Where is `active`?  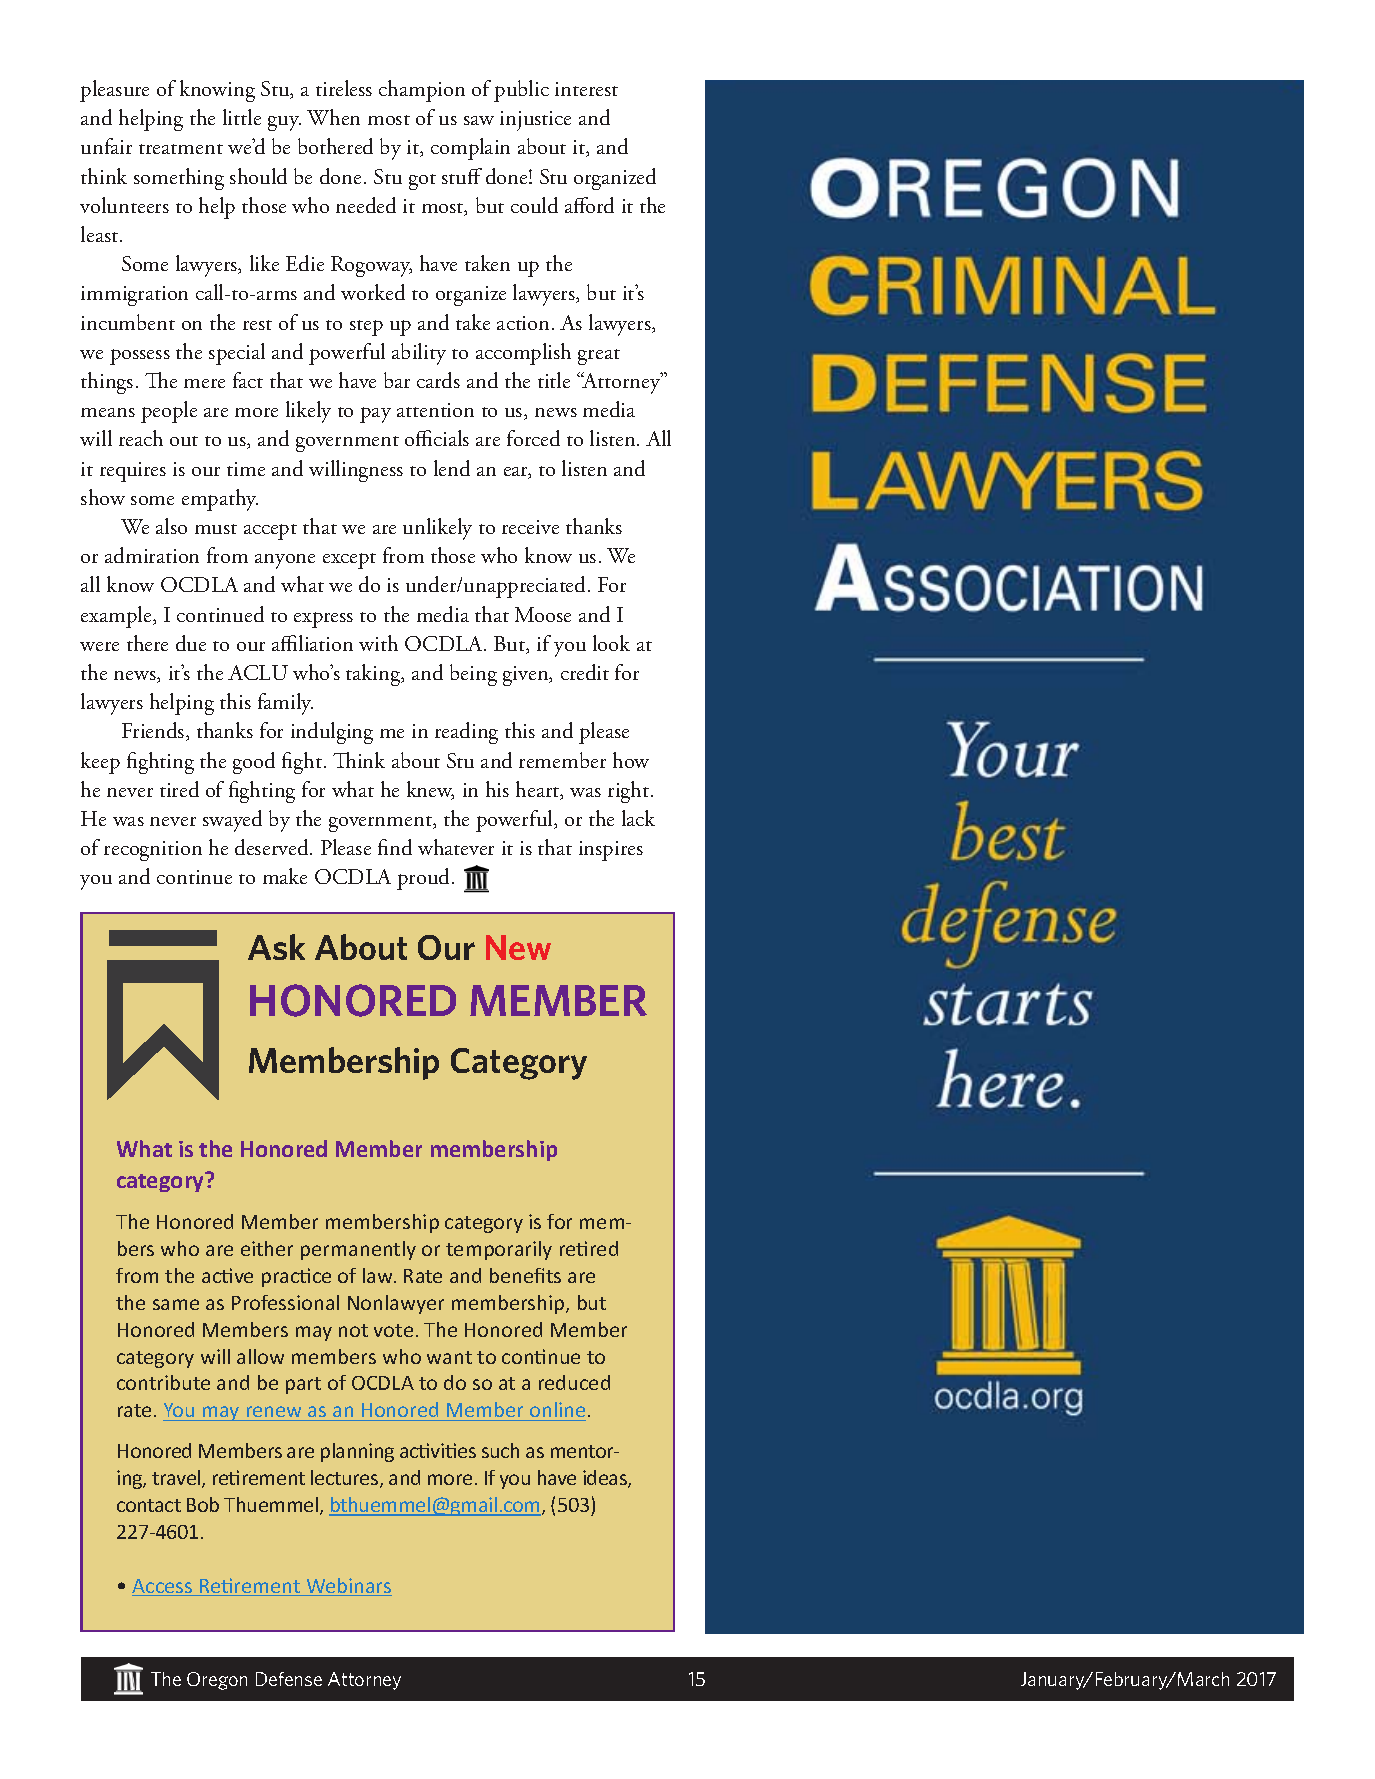
active is located at coordinates (227, 1275).
